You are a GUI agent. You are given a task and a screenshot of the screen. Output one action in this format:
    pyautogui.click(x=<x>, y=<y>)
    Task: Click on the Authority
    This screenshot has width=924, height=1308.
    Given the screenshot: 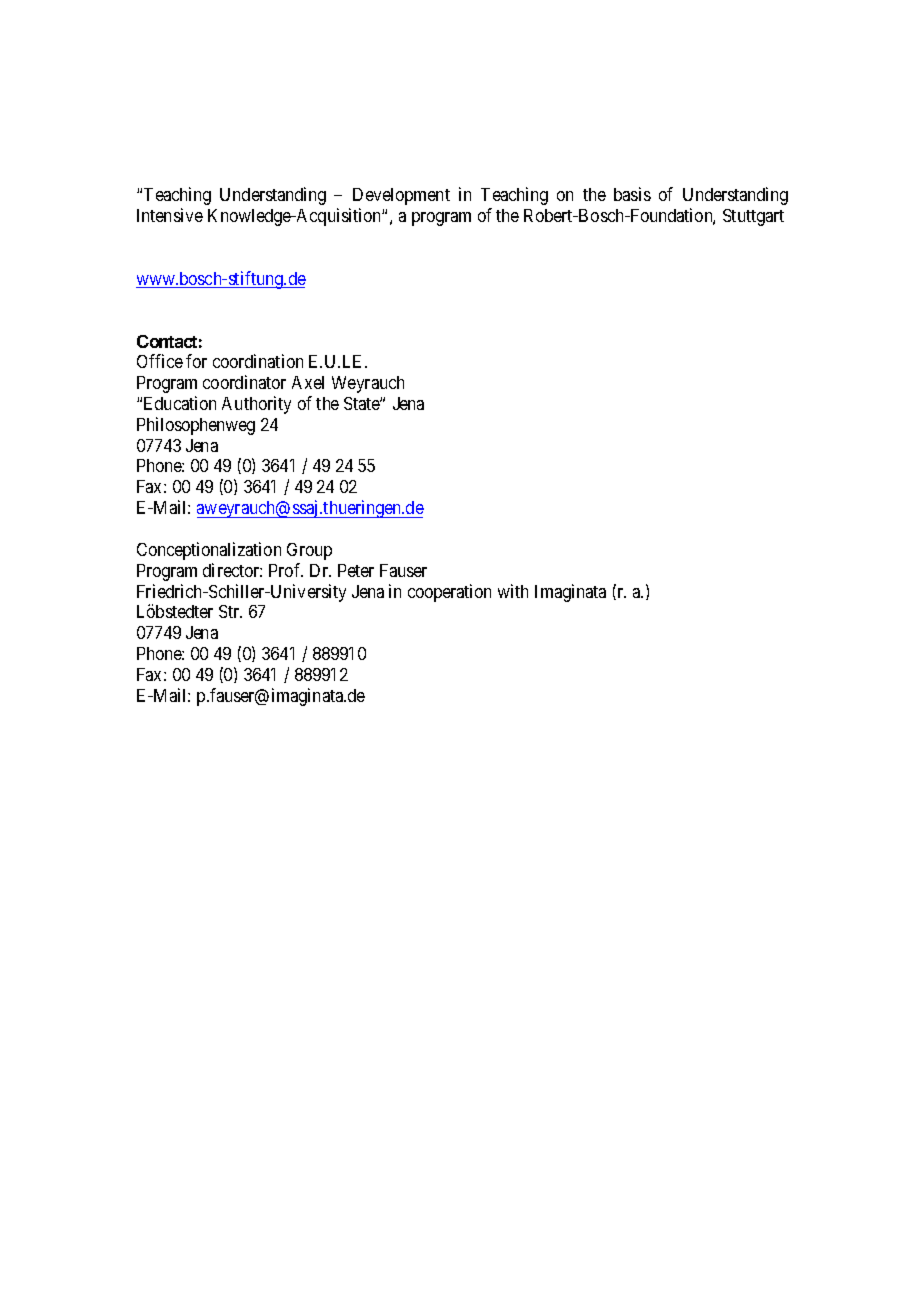 What is the action you would take?
    pyautogui.click(x=256, y=405)
